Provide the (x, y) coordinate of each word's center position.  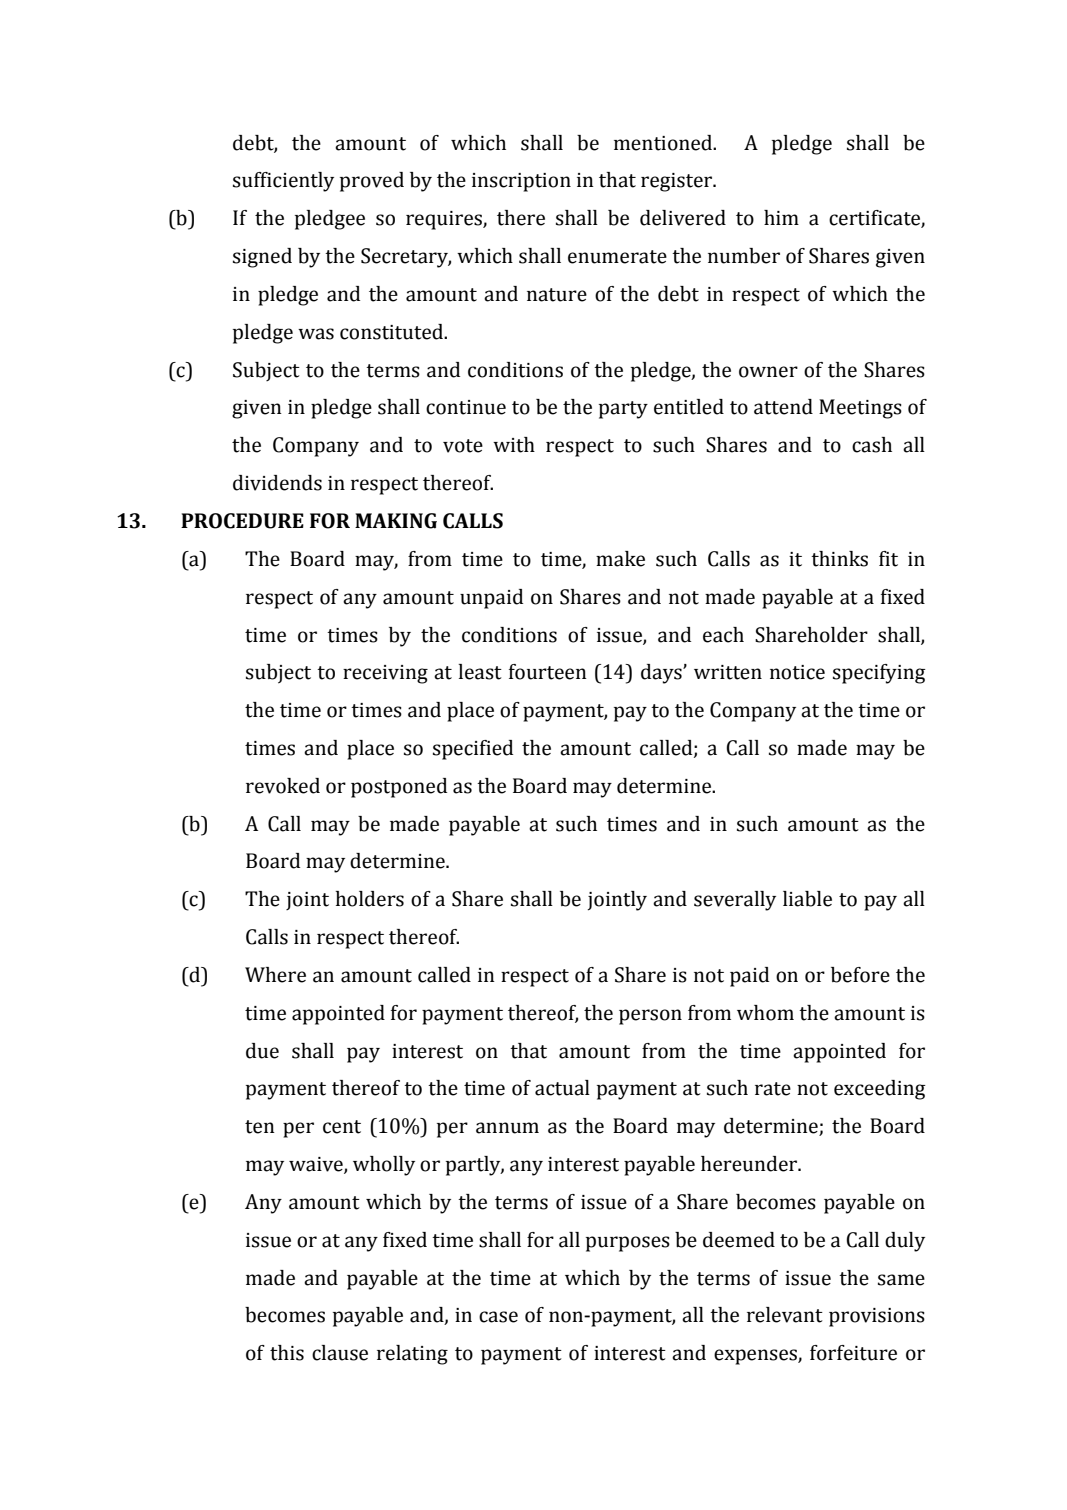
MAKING (396, 521)
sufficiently (283, 182)
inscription (521, 182)
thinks (839, 559)
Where (275, 975)
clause (340, 1353)
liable (807, 899)
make (620, 559)
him (781, 217)
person (650, 1017)
